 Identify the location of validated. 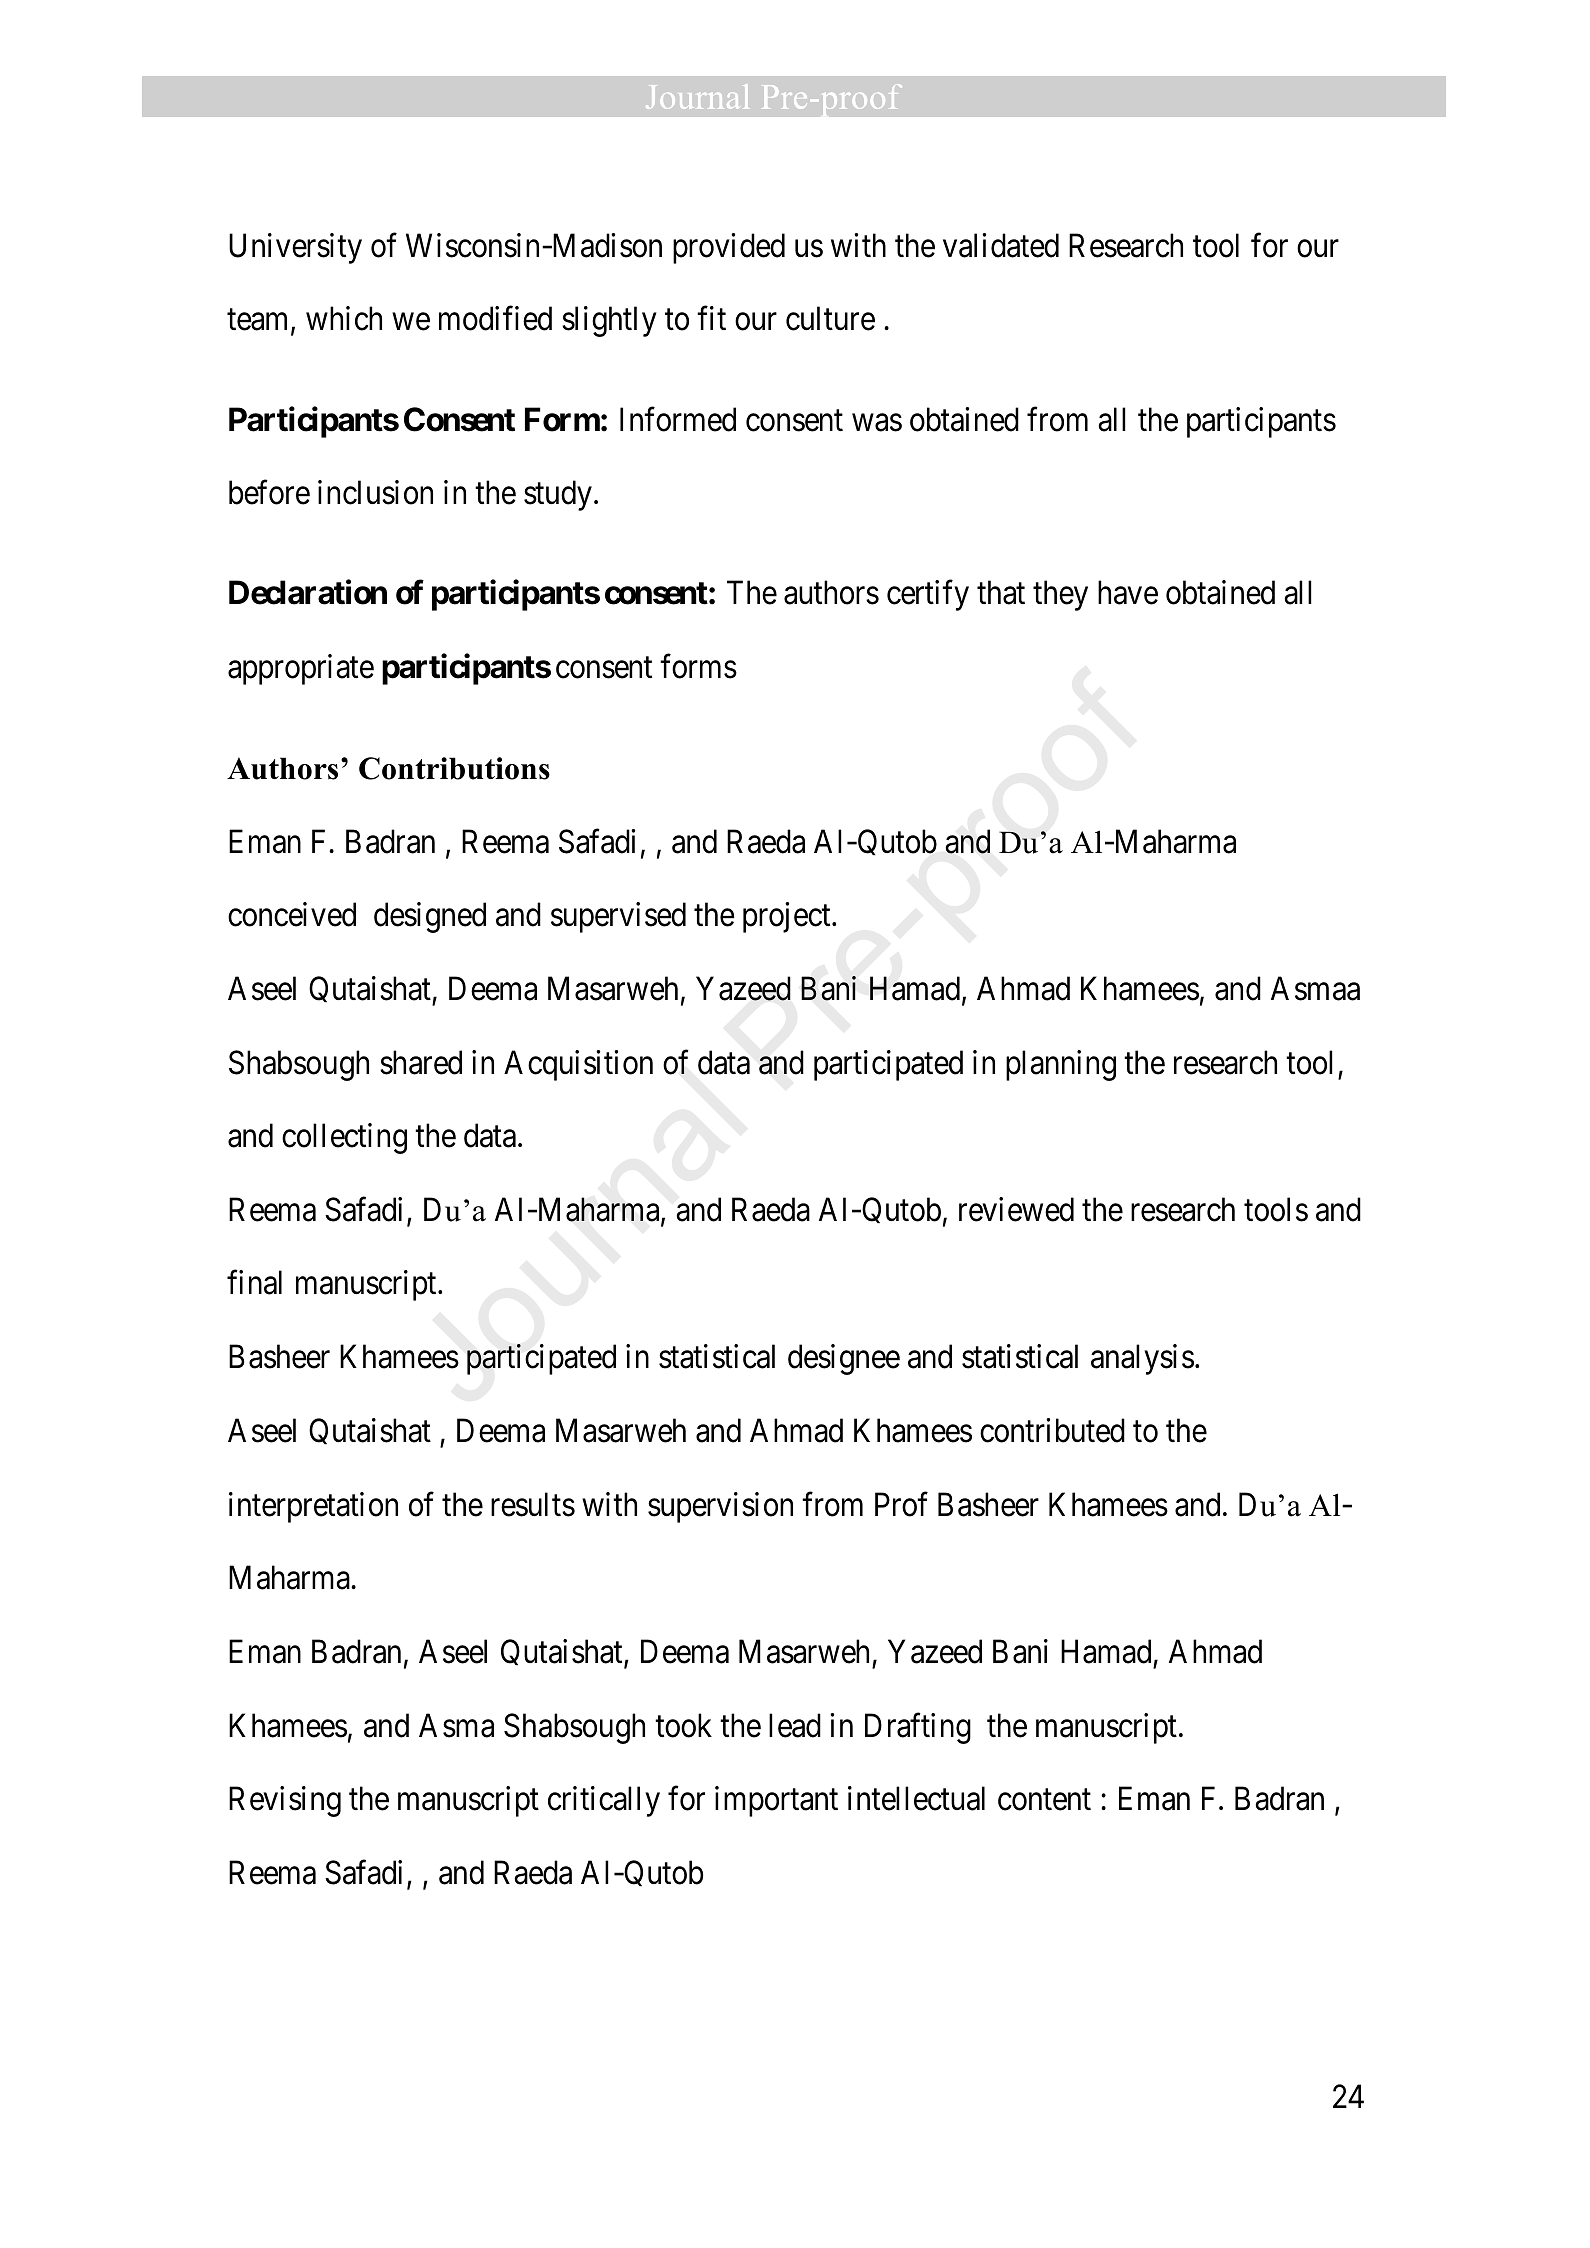
(1001, 245).
